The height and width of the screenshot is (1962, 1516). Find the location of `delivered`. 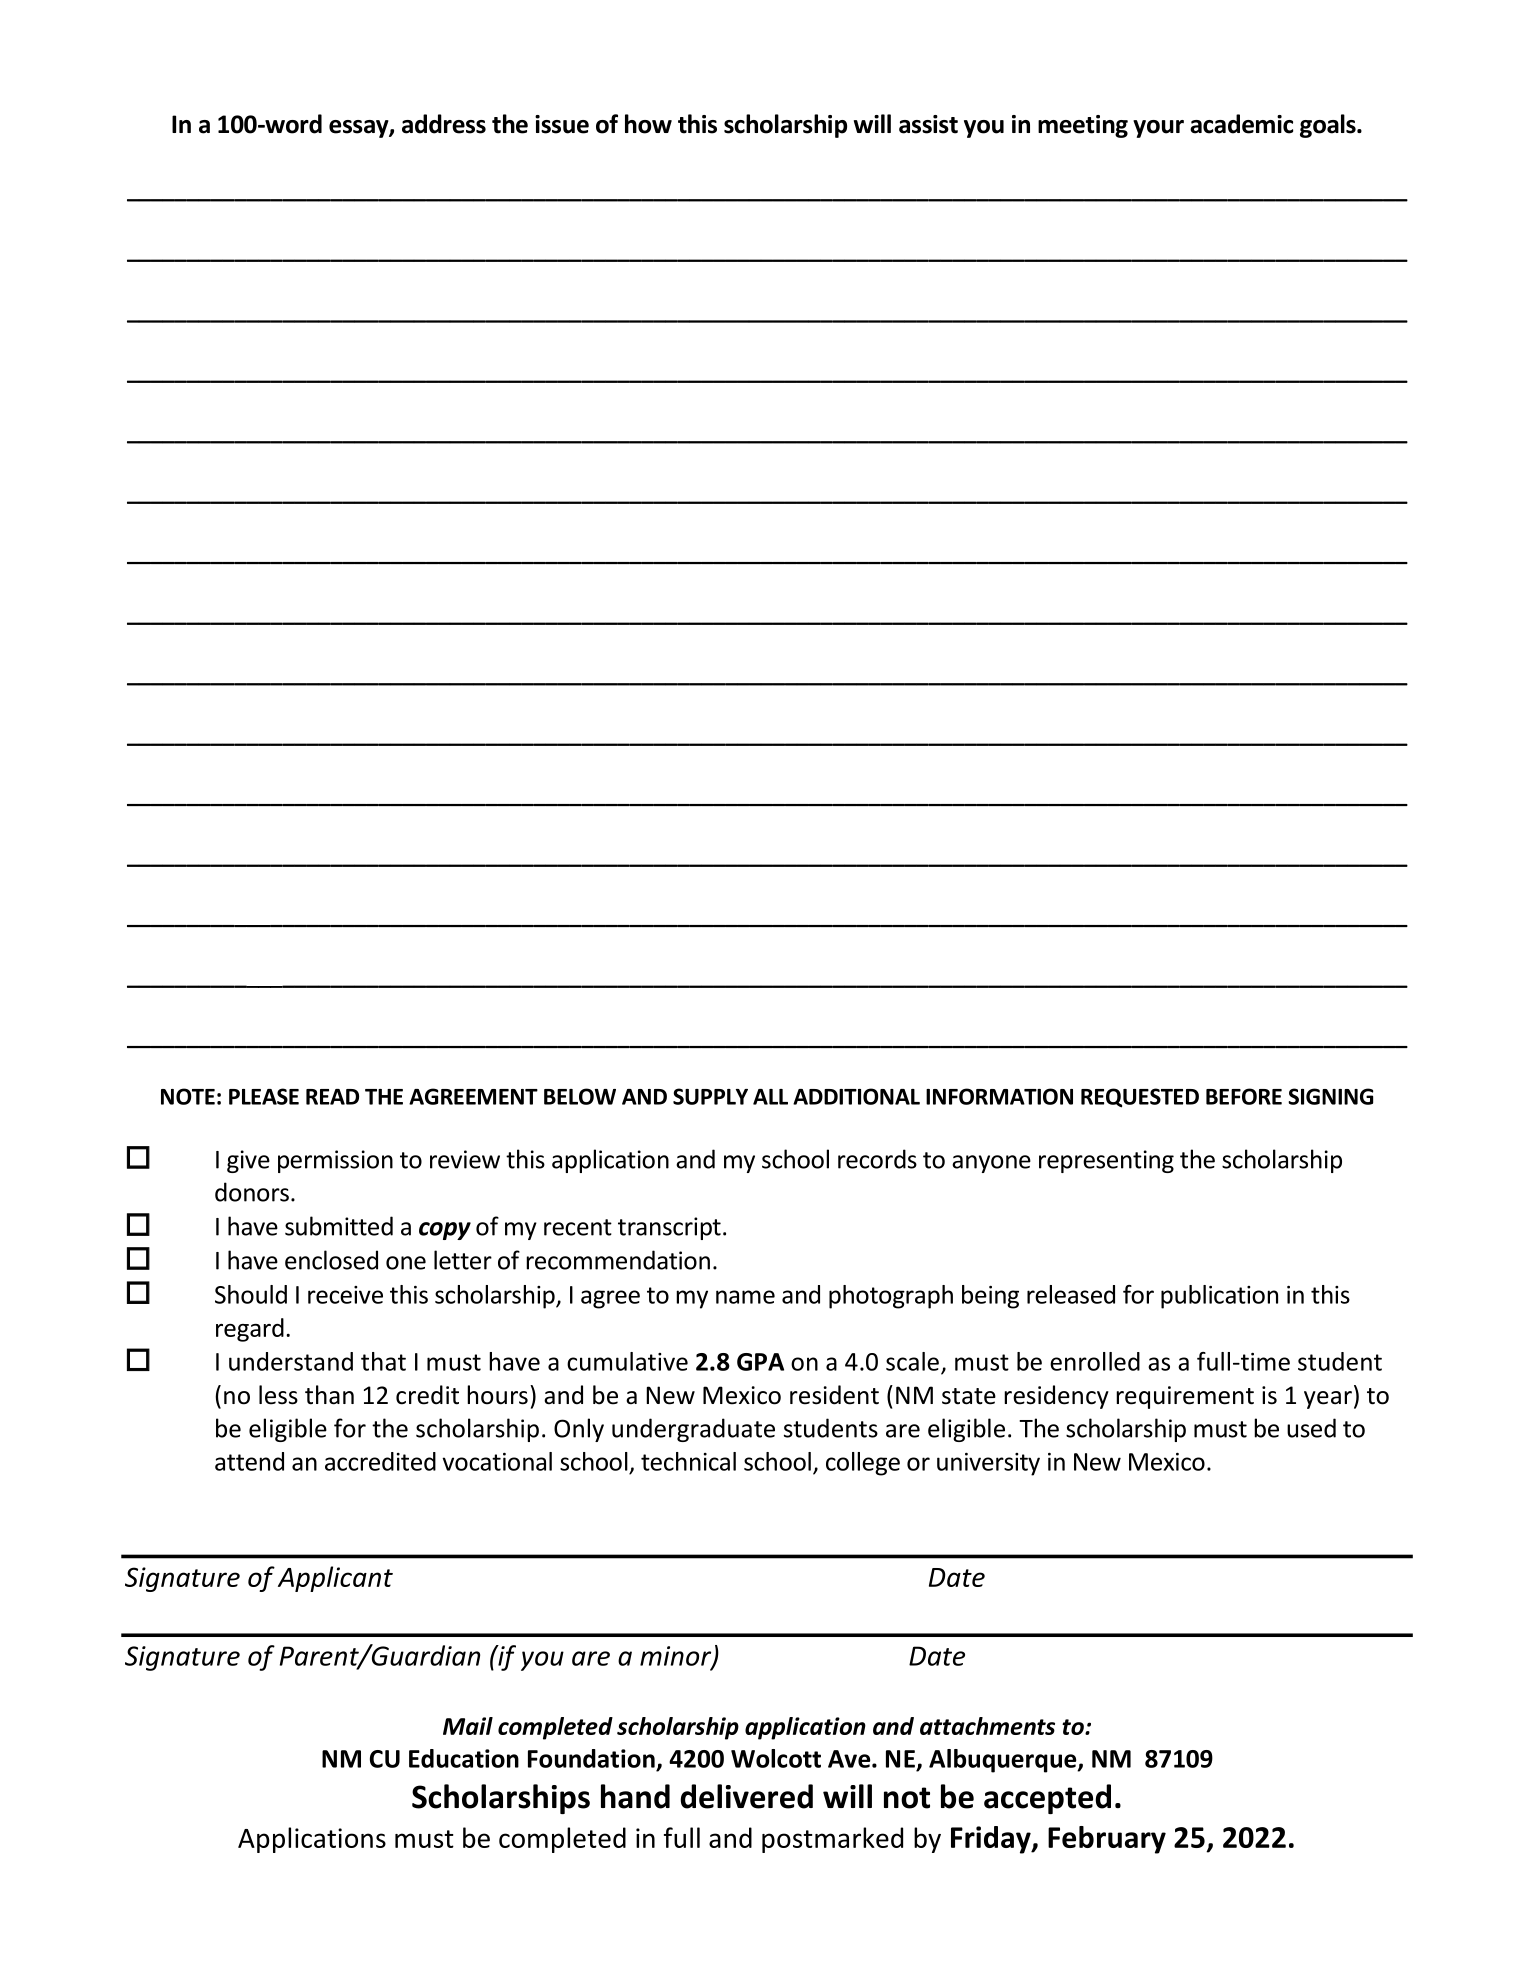

delivered is located at coordinates (746, 1796).
